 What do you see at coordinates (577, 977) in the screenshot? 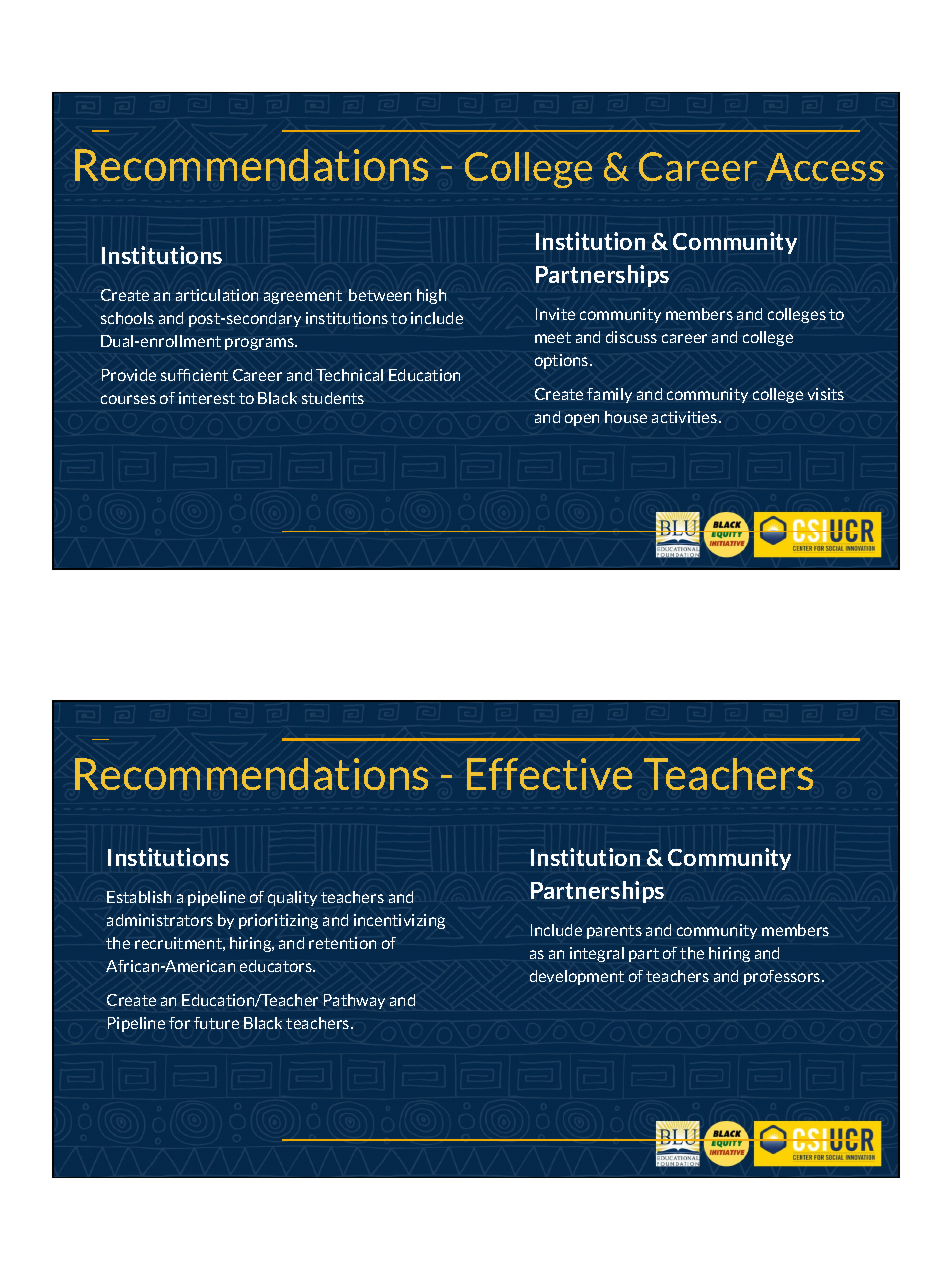
I see `development` at bounding box center [577, 977].
